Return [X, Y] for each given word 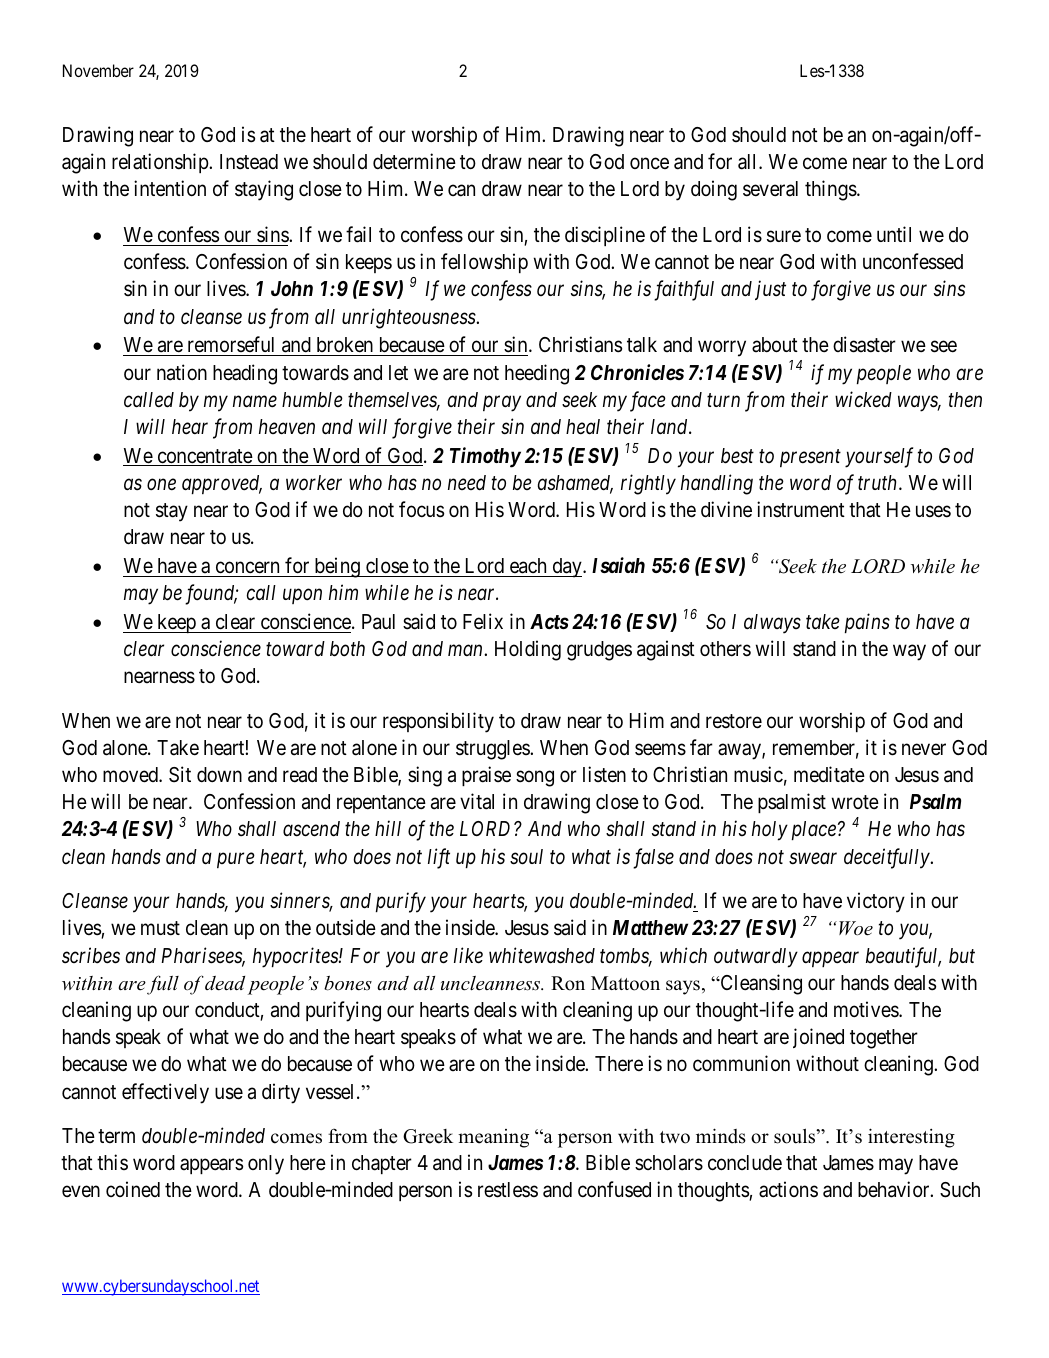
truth [879, 482]
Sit [180, 774]
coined [133, 1189]
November [98, 70]
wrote [855, 802]
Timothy [485, 457]
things [831, 190]
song [535, 779]
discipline [605, 236]
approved [222, 484]
